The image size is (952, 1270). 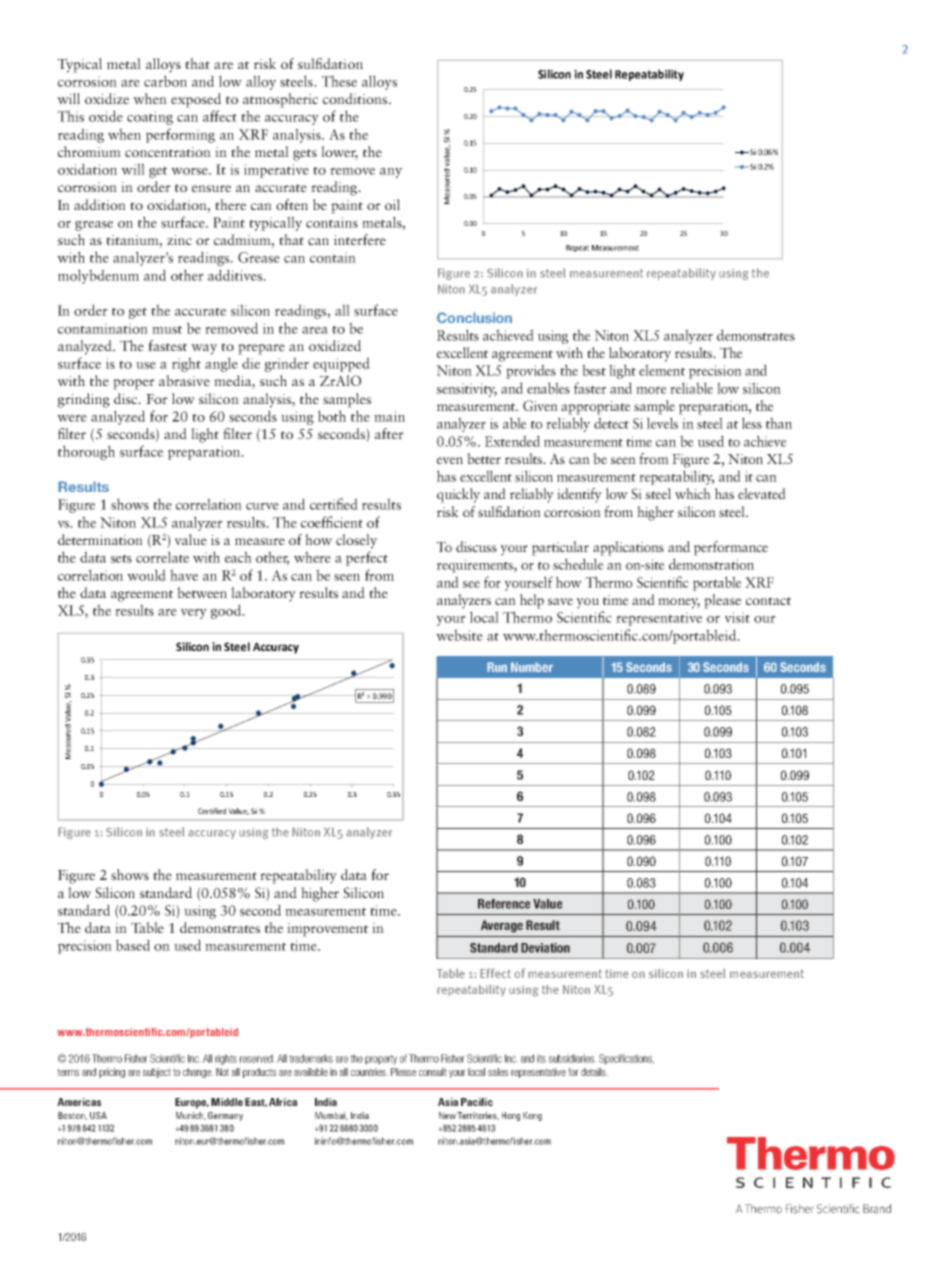 I want to click on consult, so click(x=433, y=1072).
